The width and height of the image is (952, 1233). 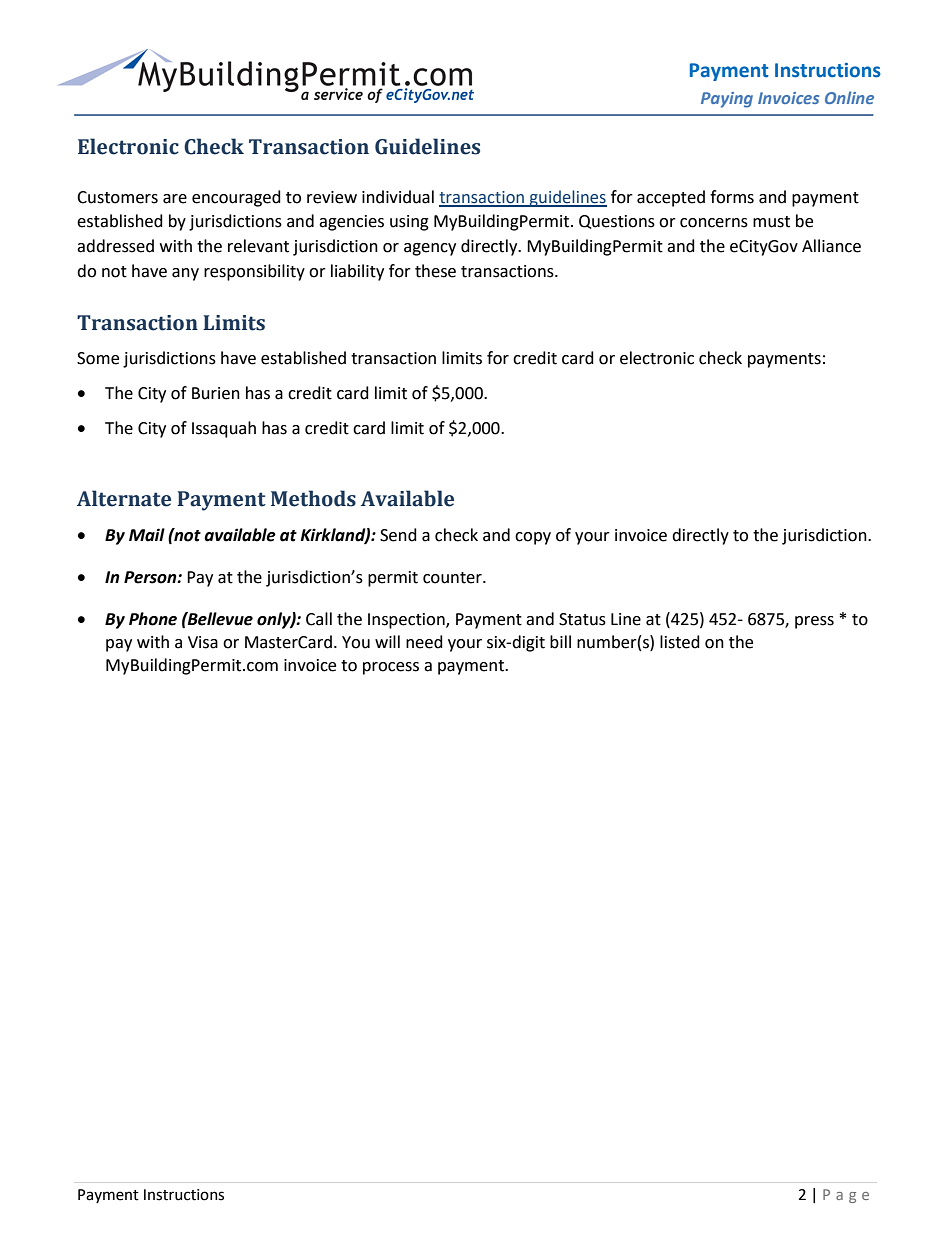 What do you see at coordinates (398, 197) in the image?
I see `individual` at bounding box center [398, 197].
